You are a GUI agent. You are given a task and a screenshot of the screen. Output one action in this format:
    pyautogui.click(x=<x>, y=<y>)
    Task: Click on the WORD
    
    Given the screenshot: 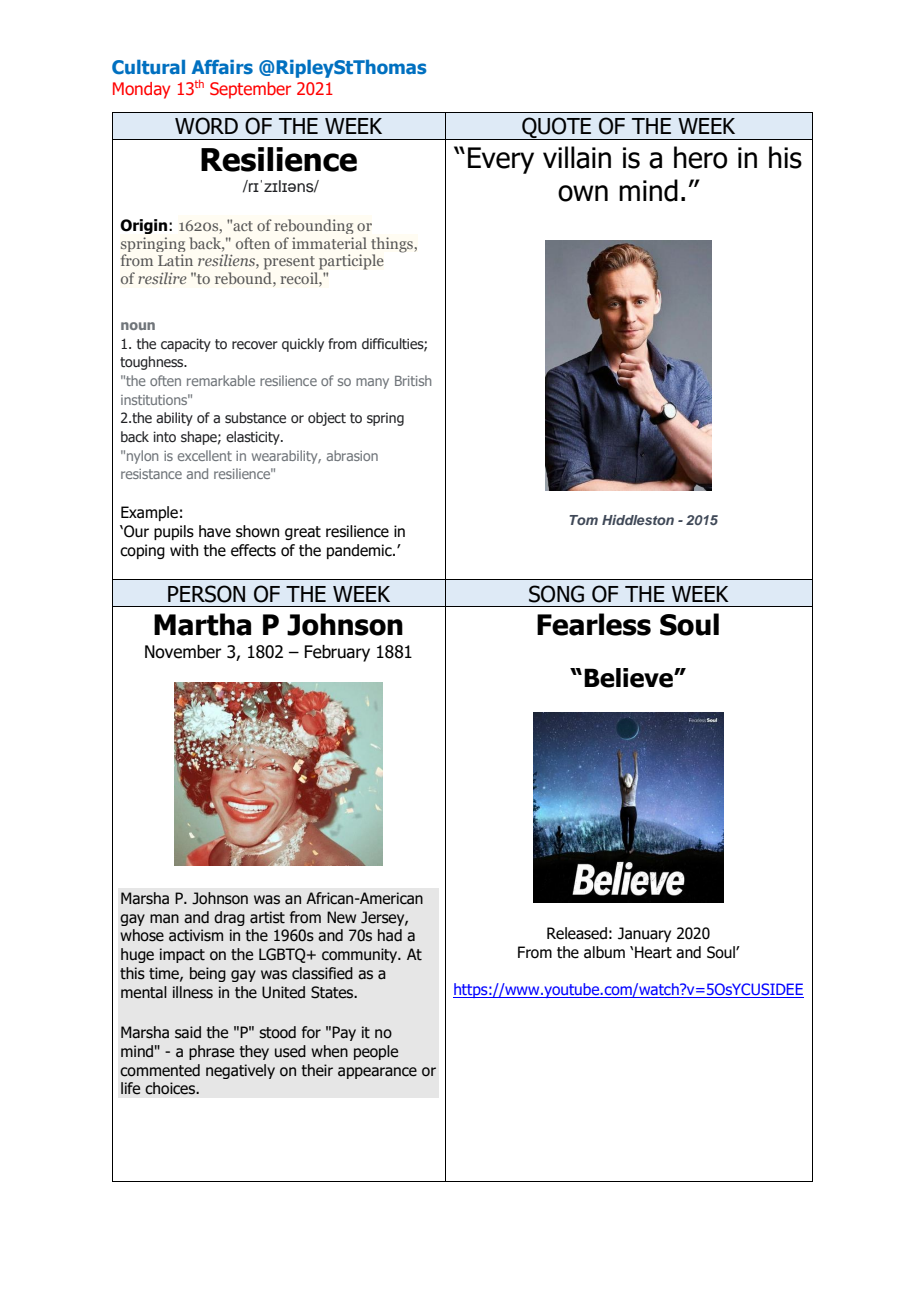 What is the action you would take?
    pyautogui.click(x=206, y=126)
